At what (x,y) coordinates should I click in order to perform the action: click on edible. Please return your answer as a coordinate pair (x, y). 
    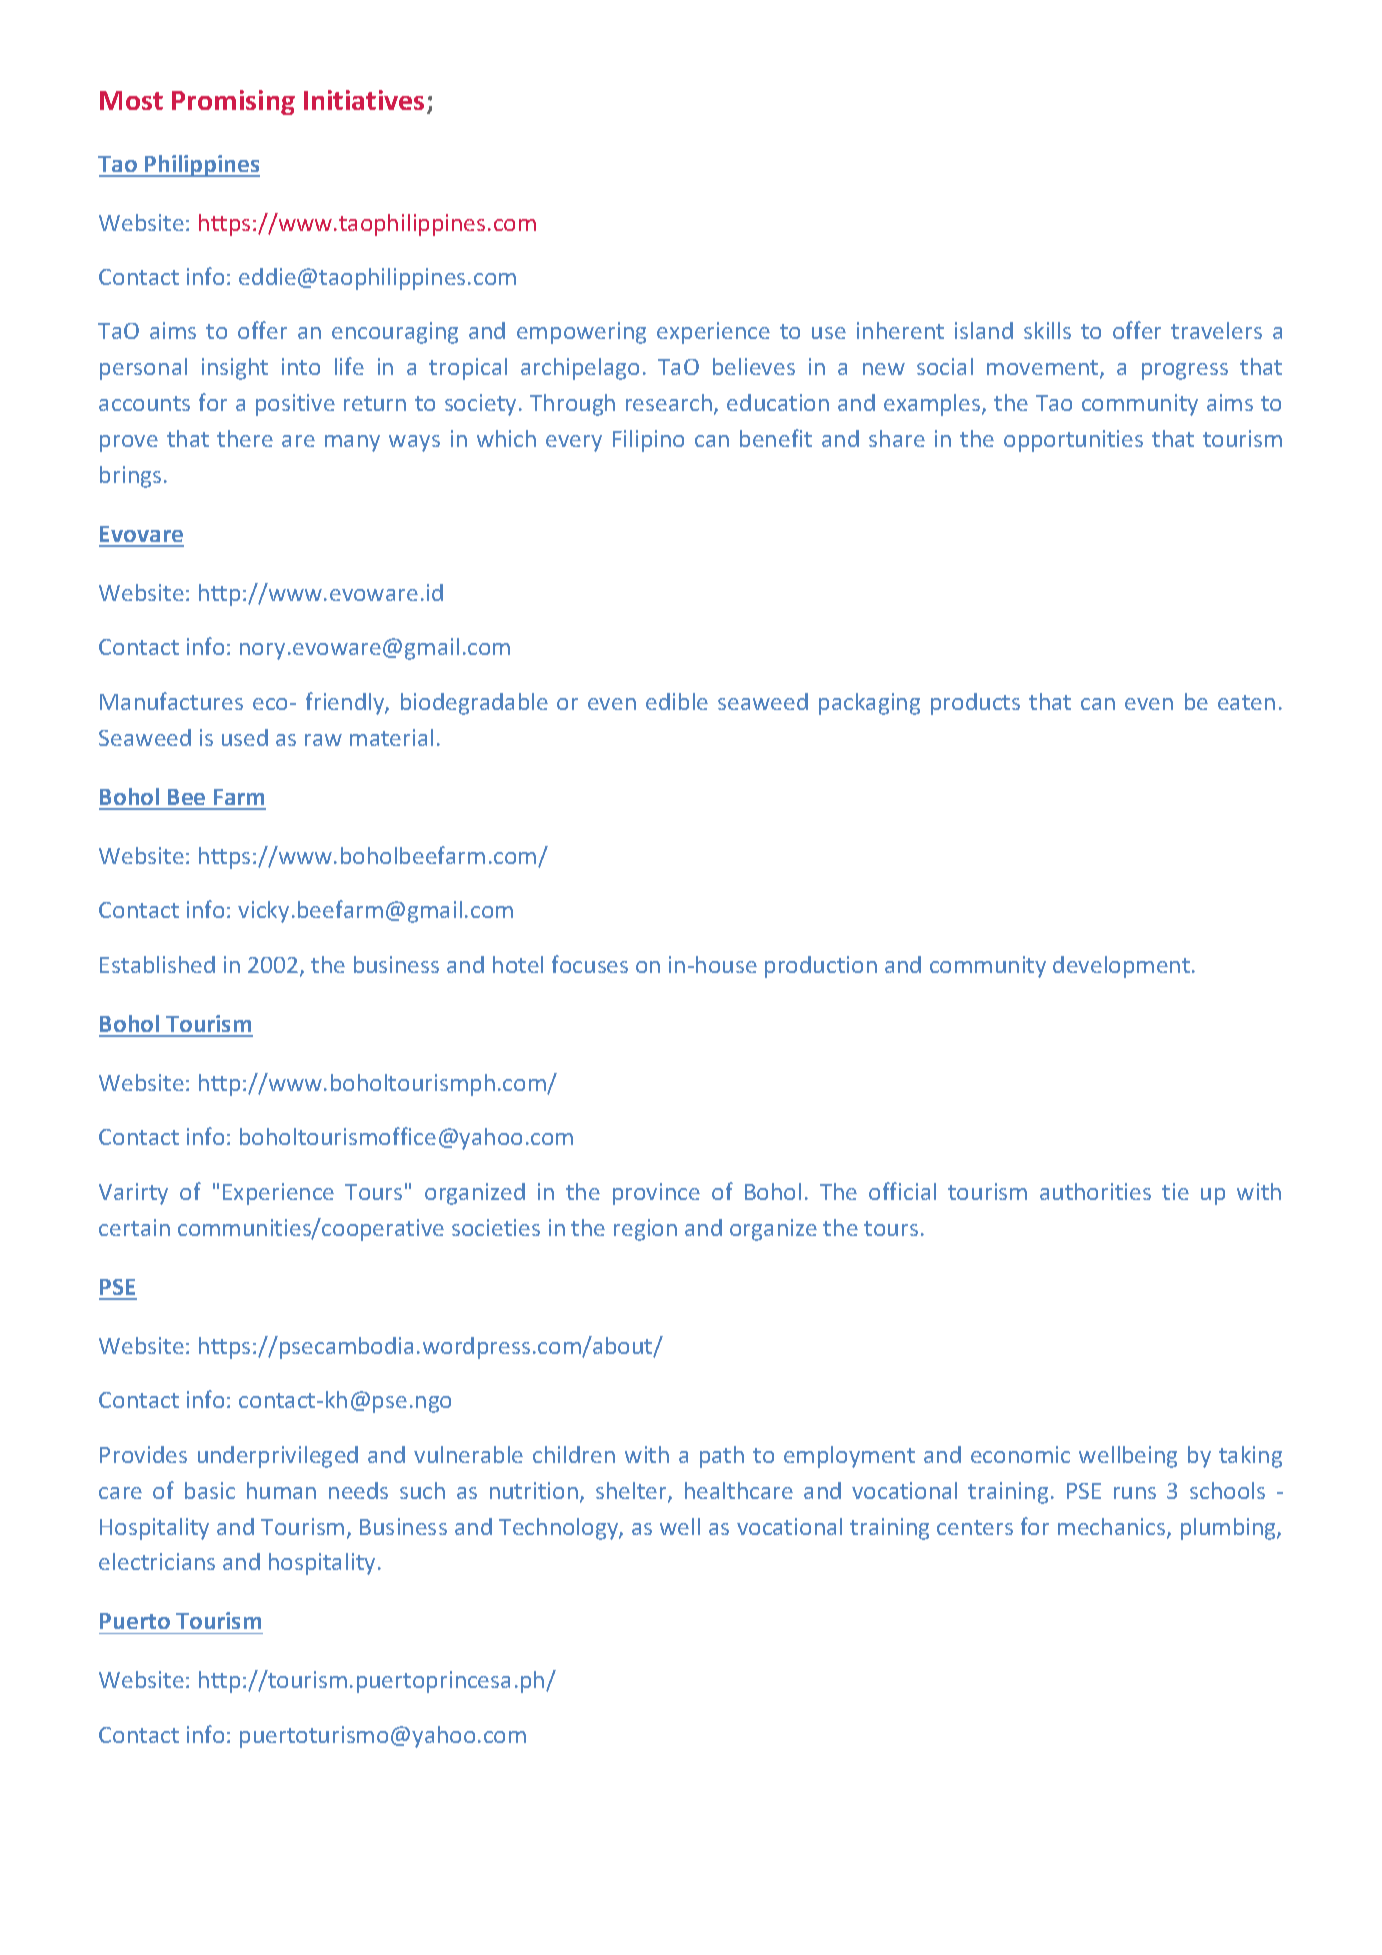
    Looking at the image, I should click on (677, 701).
